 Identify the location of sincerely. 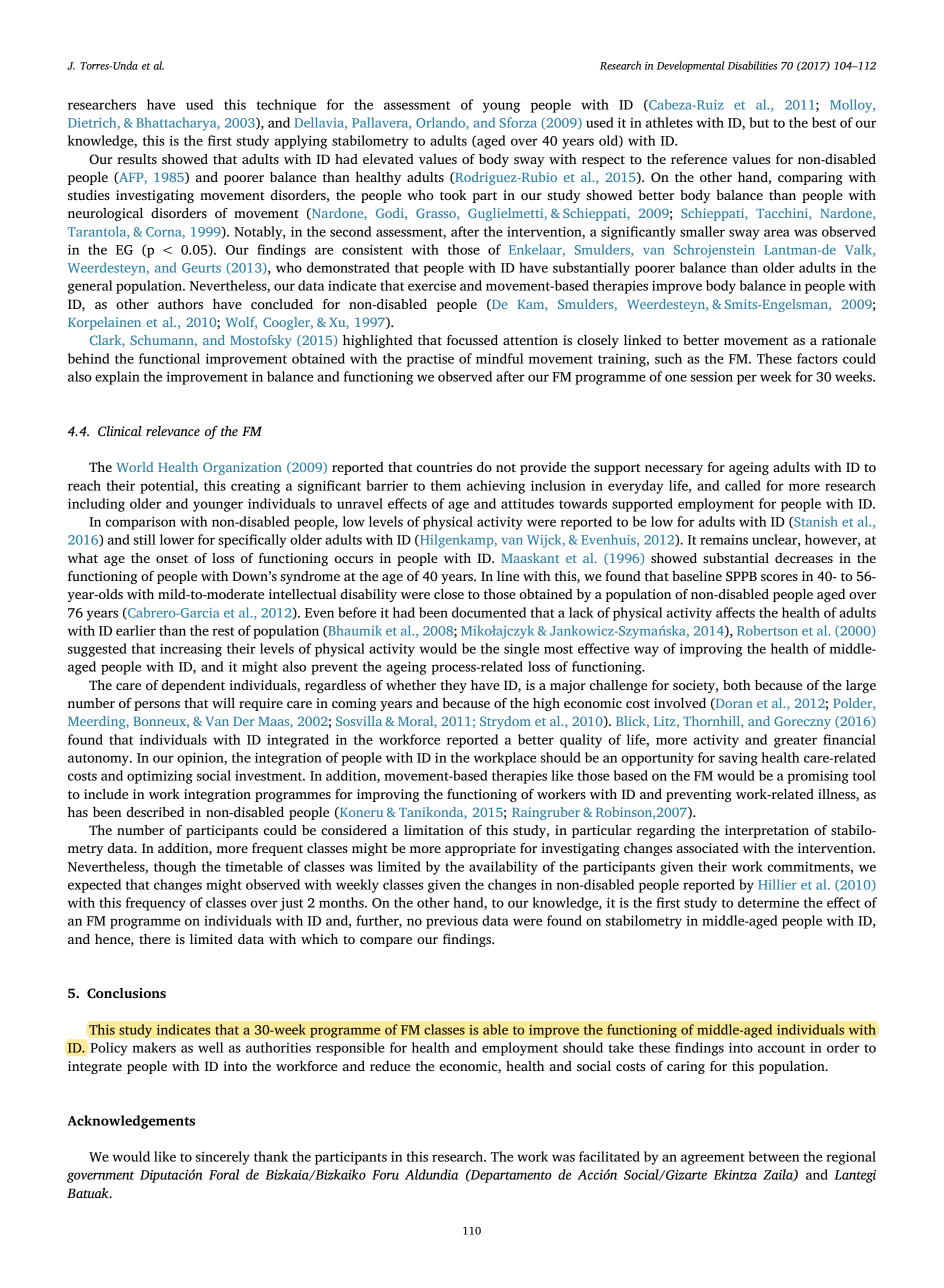
(223, 1158).
